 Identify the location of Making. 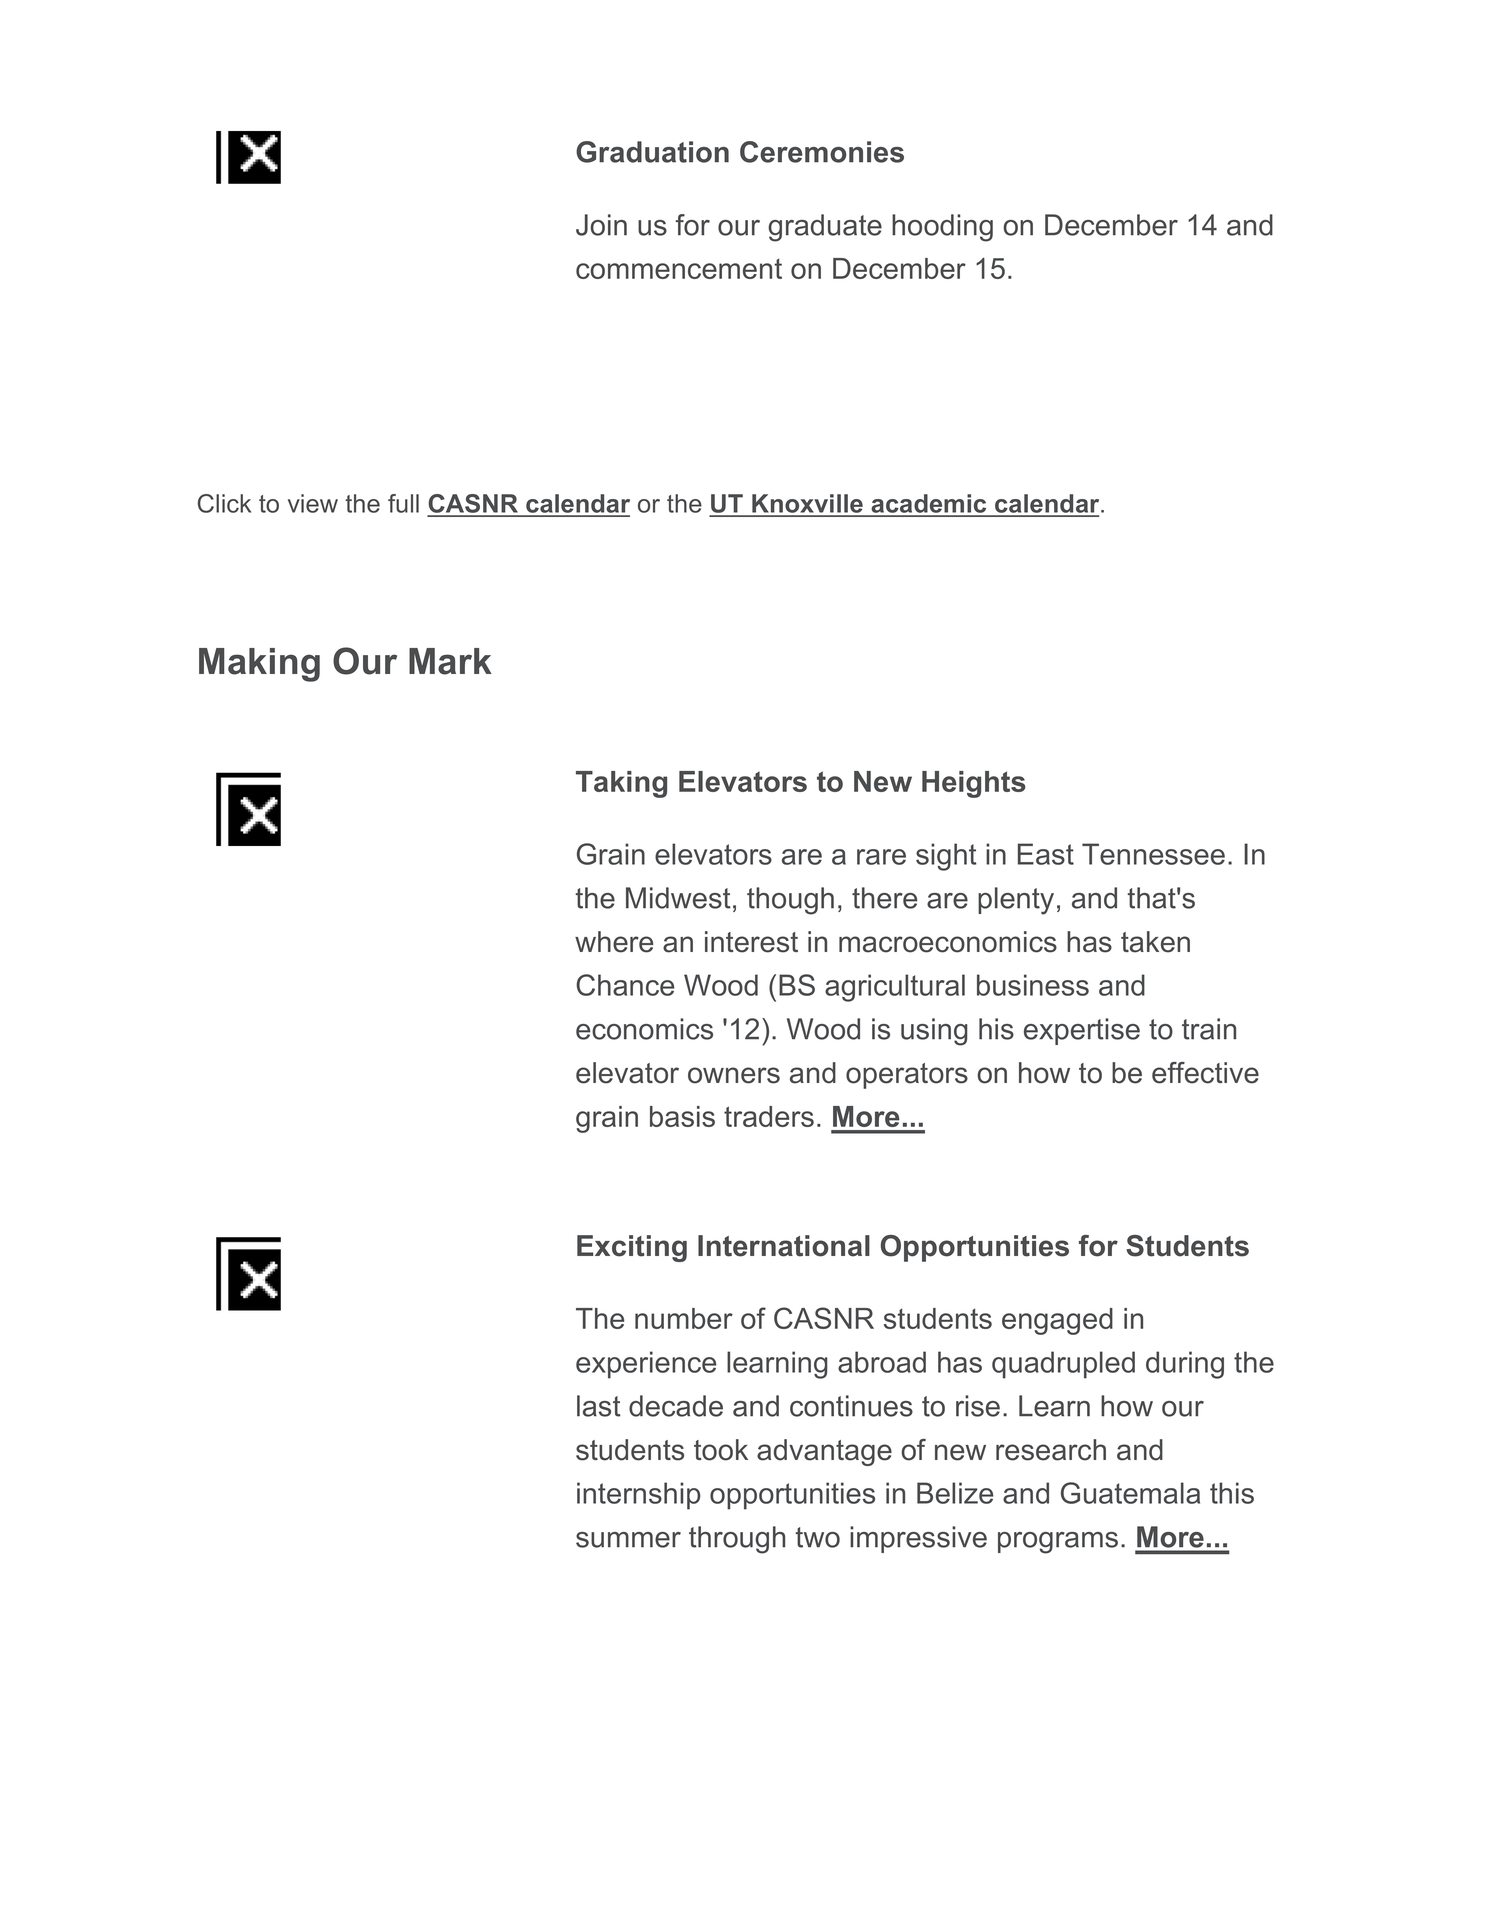
(259, 665).
